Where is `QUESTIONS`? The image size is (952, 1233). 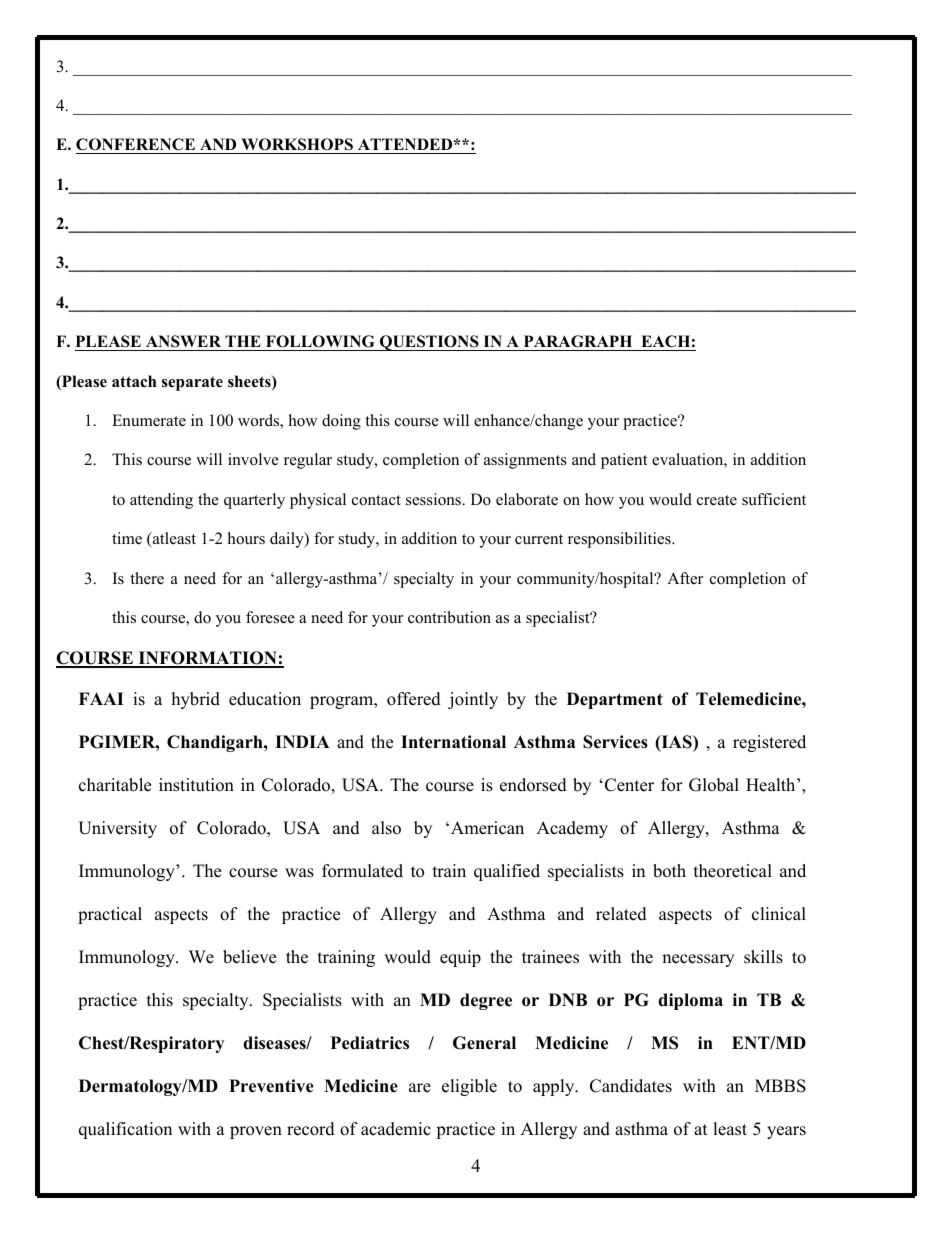
QUESTIONS is located at coordinates (429, 343).
